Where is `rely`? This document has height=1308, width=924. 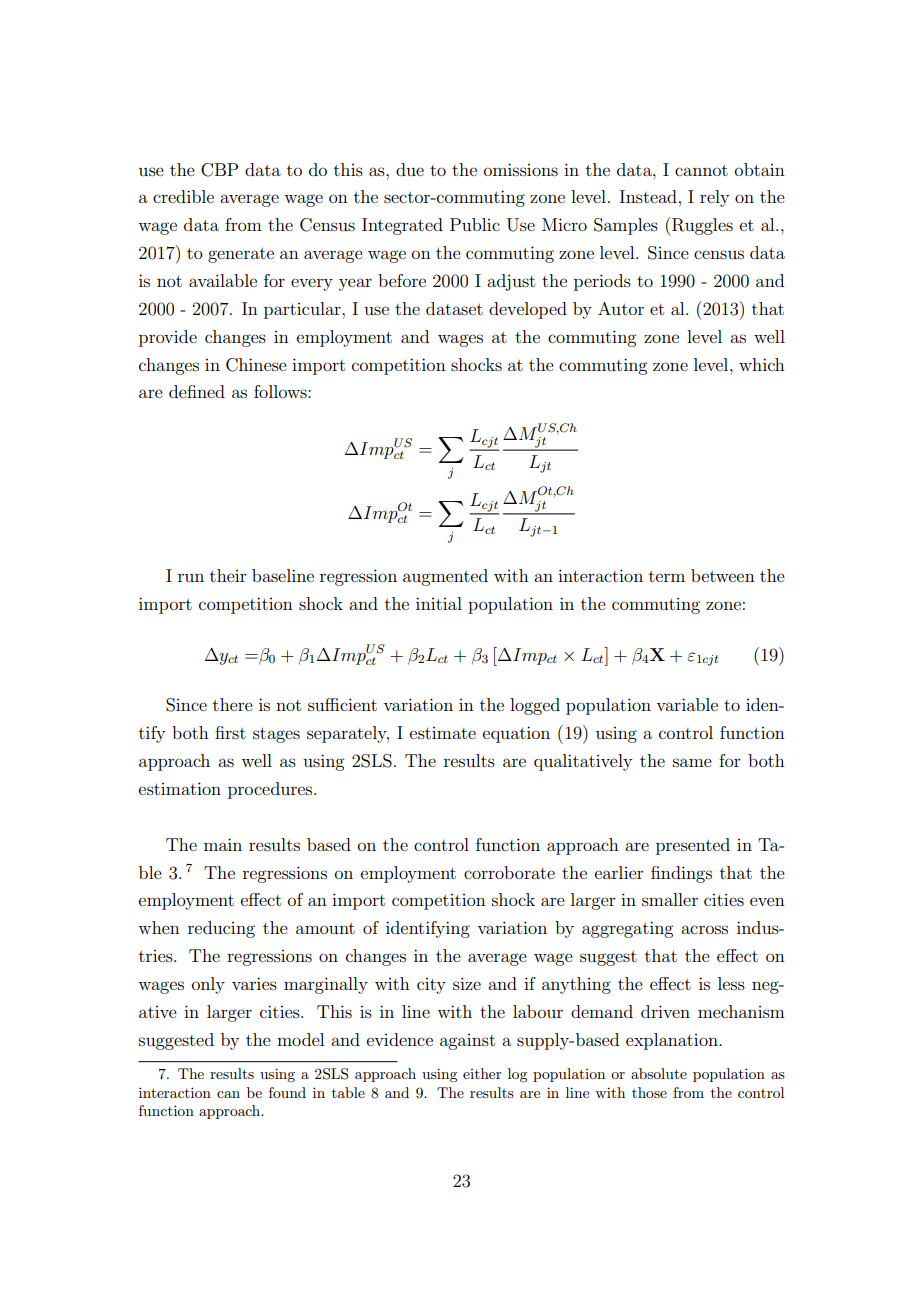 rely is located at coordinates (714, 198).
